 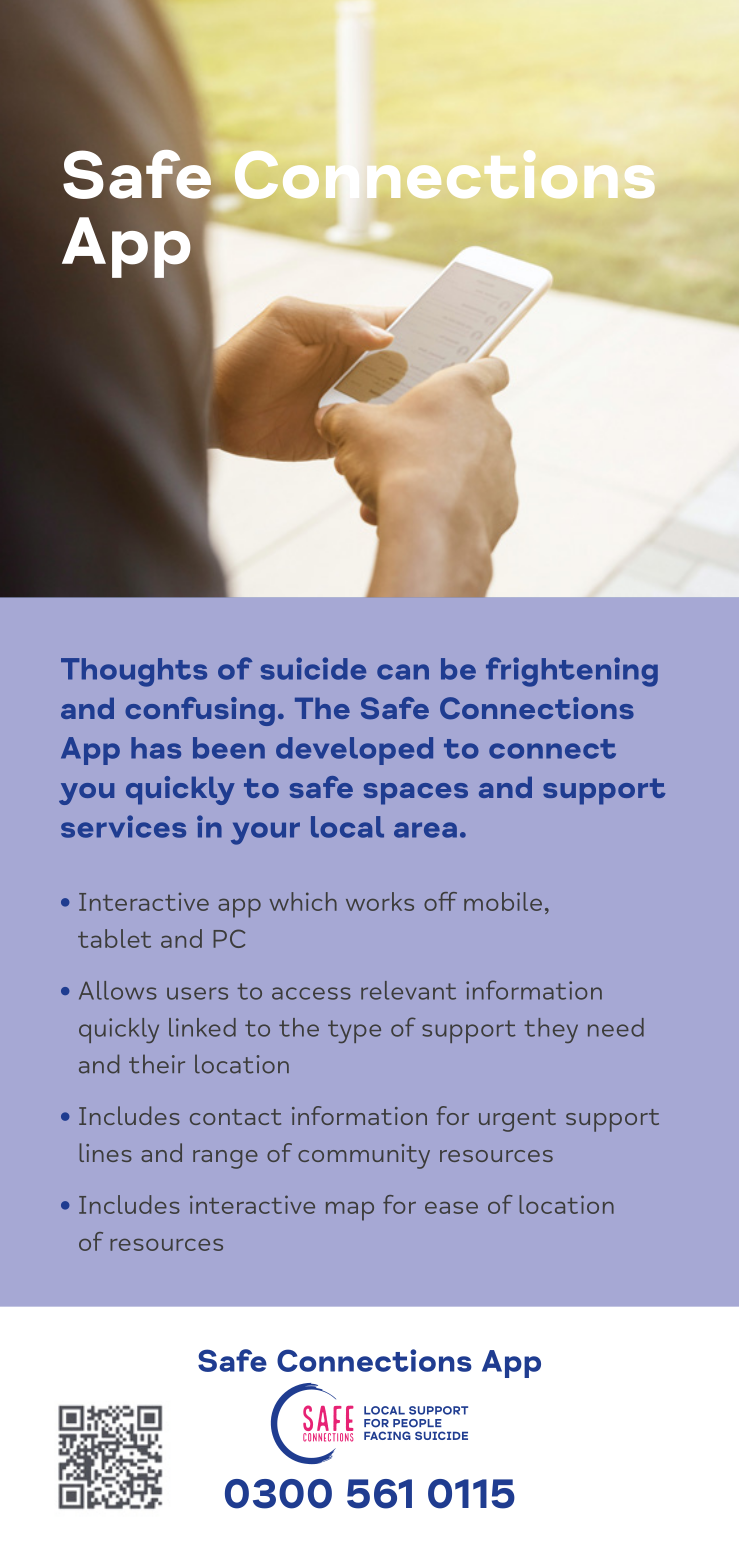 I want to click on linked, so click(x=202, y=1027).
